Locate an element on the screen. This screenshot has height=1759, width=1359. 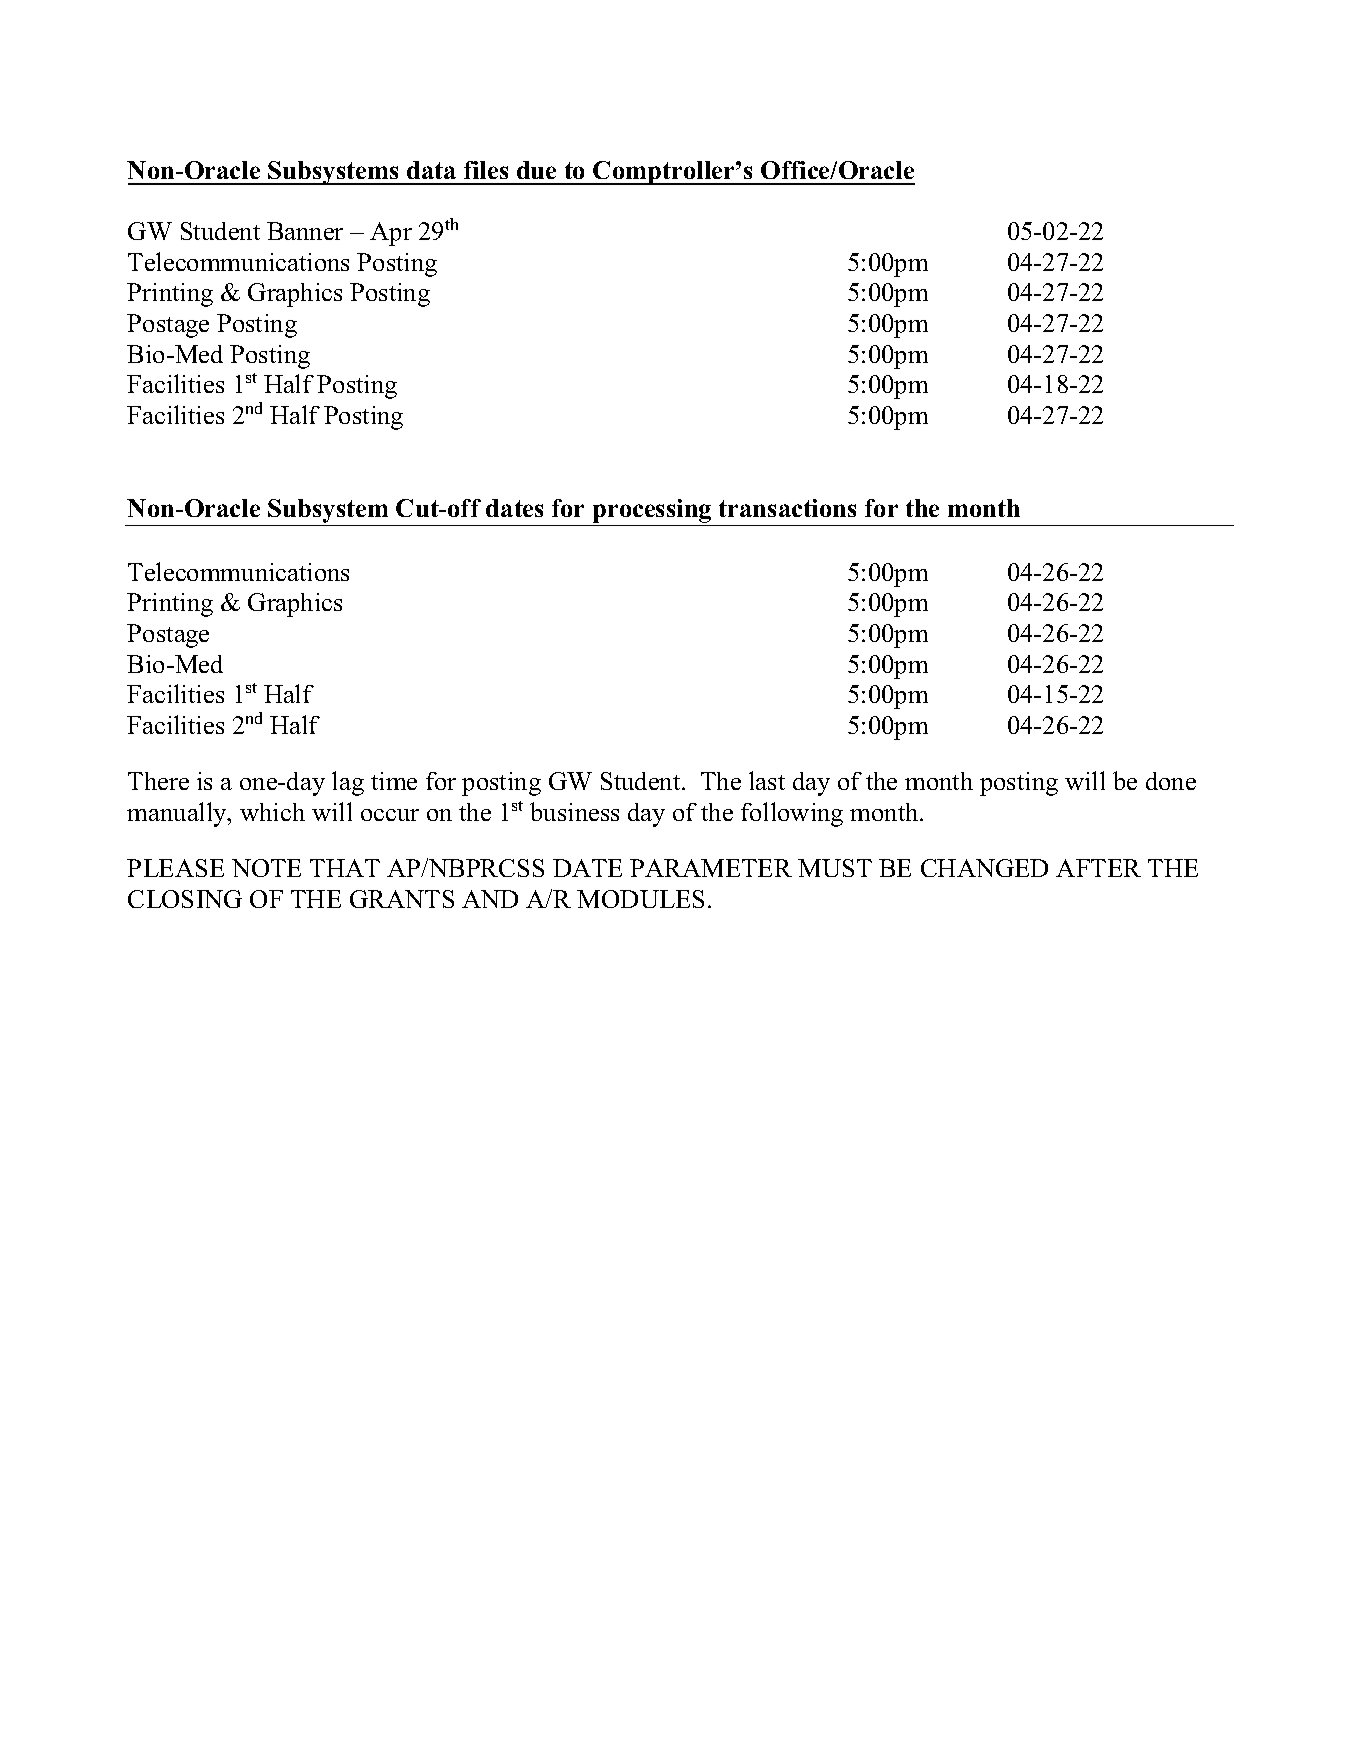
following is located at coordinates (792, 814).
